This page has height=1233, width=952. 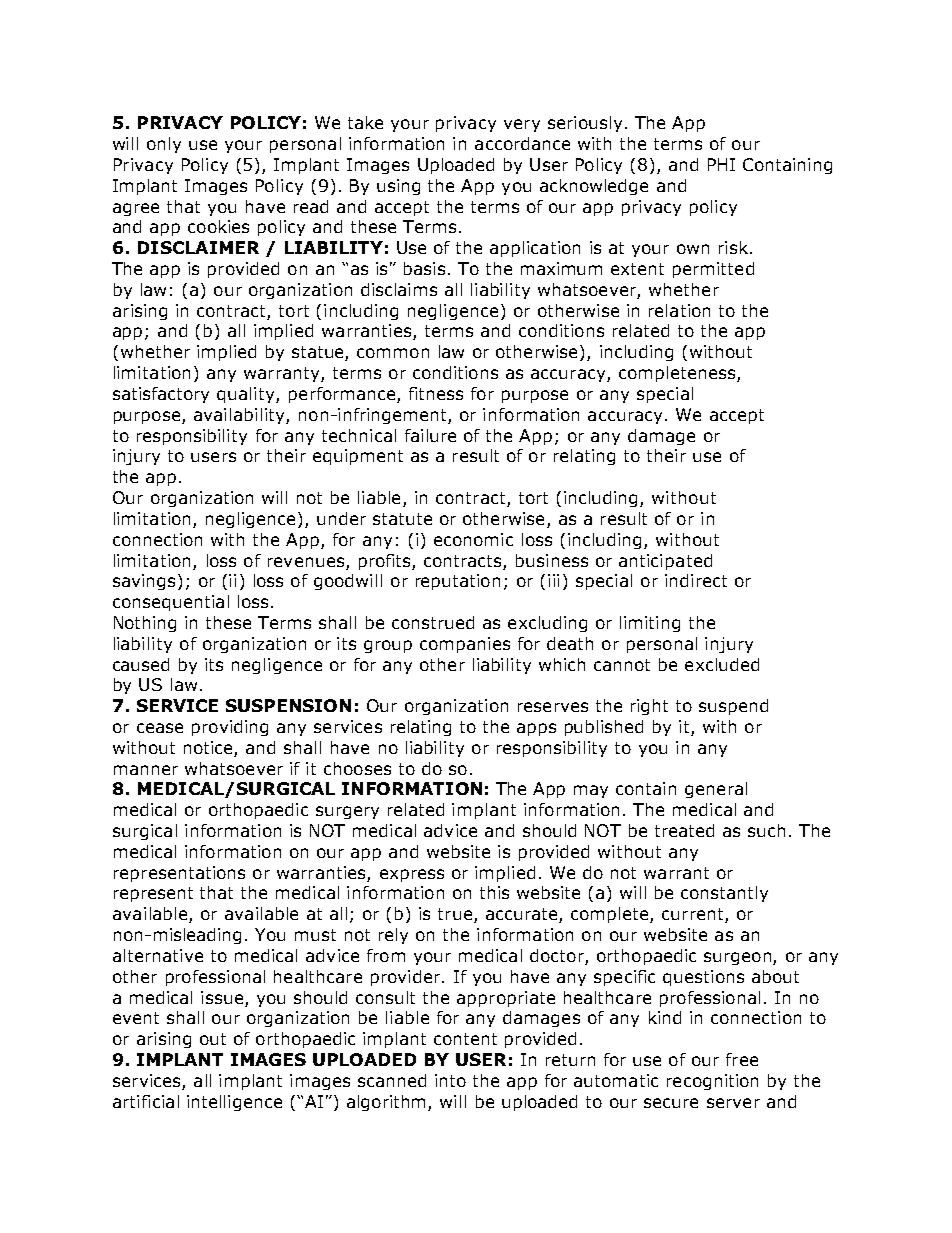 What do you see at coordinates (234, 1103) in the page?
I see `intelligence` at bounding box center [234, 1103].
